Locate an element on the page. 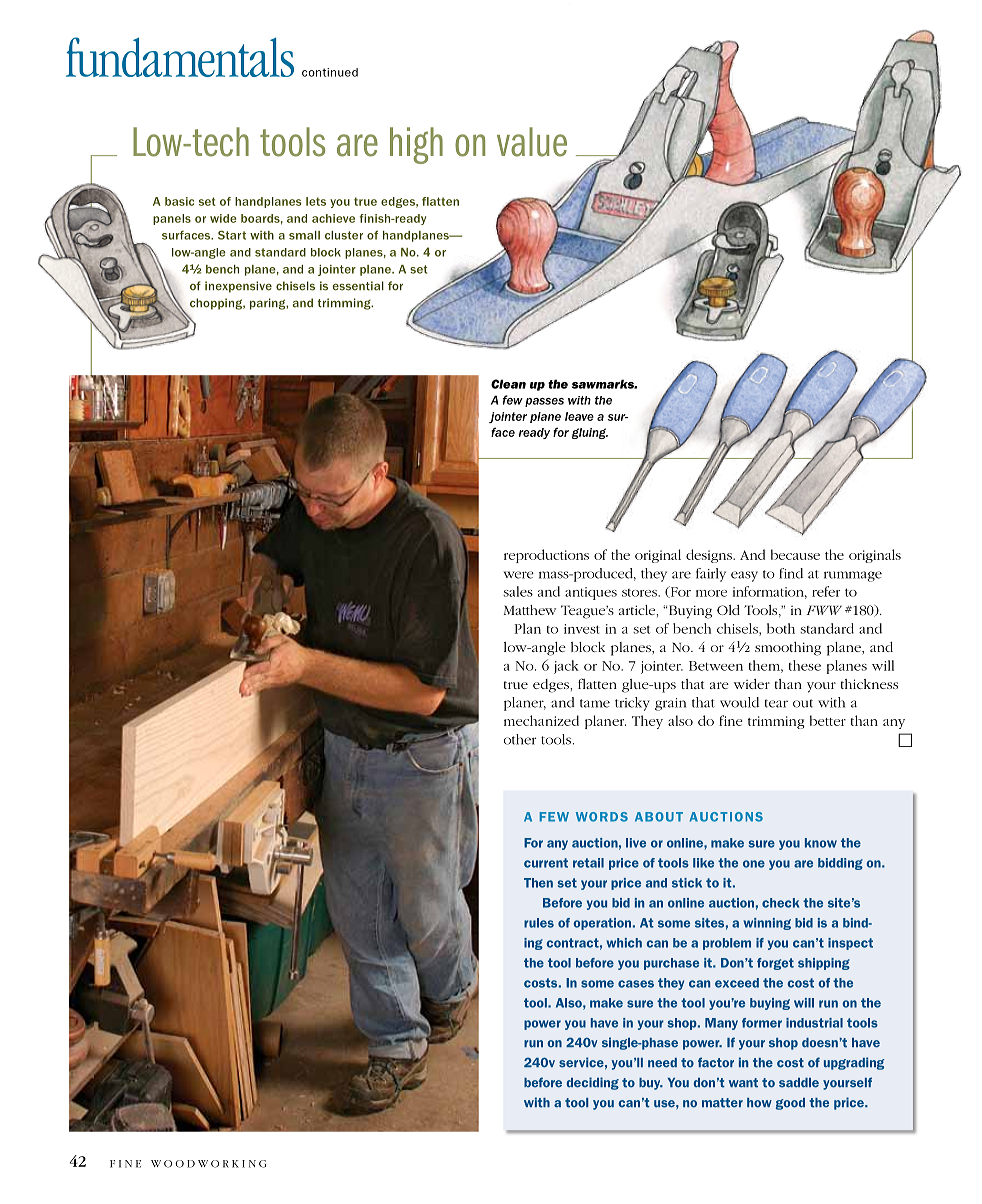  leave is located at coordinates (579, 416).
